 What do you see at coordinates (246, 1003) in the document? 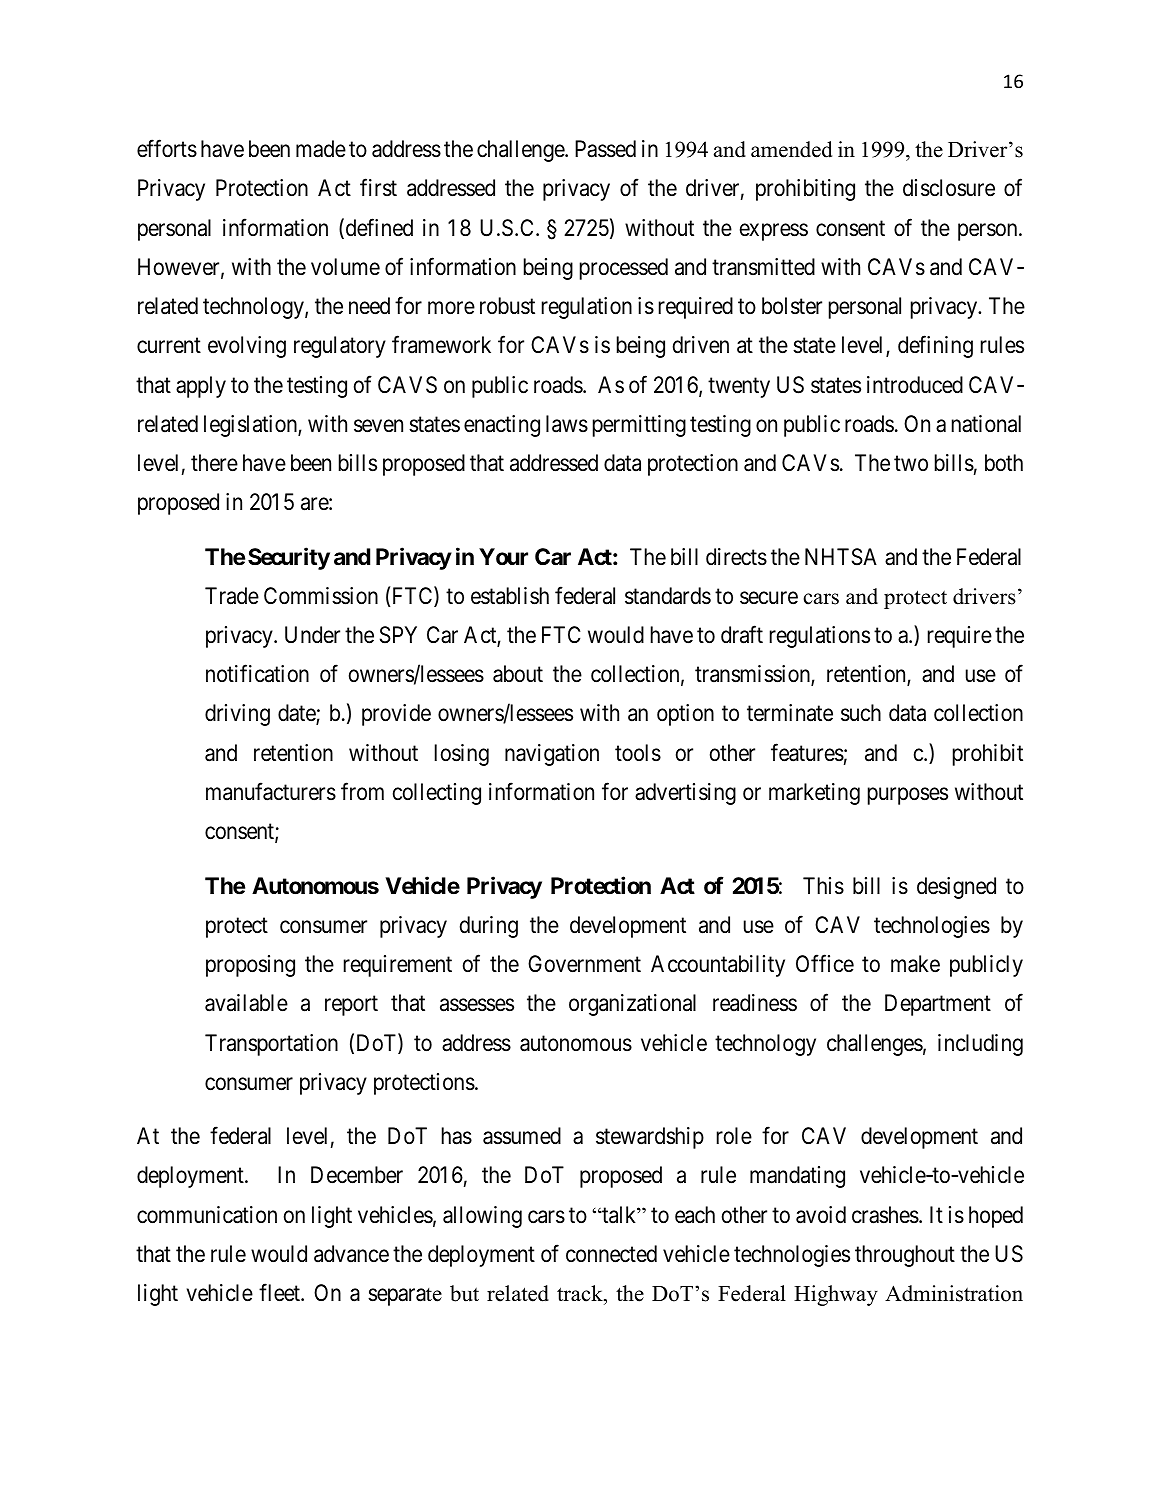
I see `available` at bounding box center [246, 1003].
